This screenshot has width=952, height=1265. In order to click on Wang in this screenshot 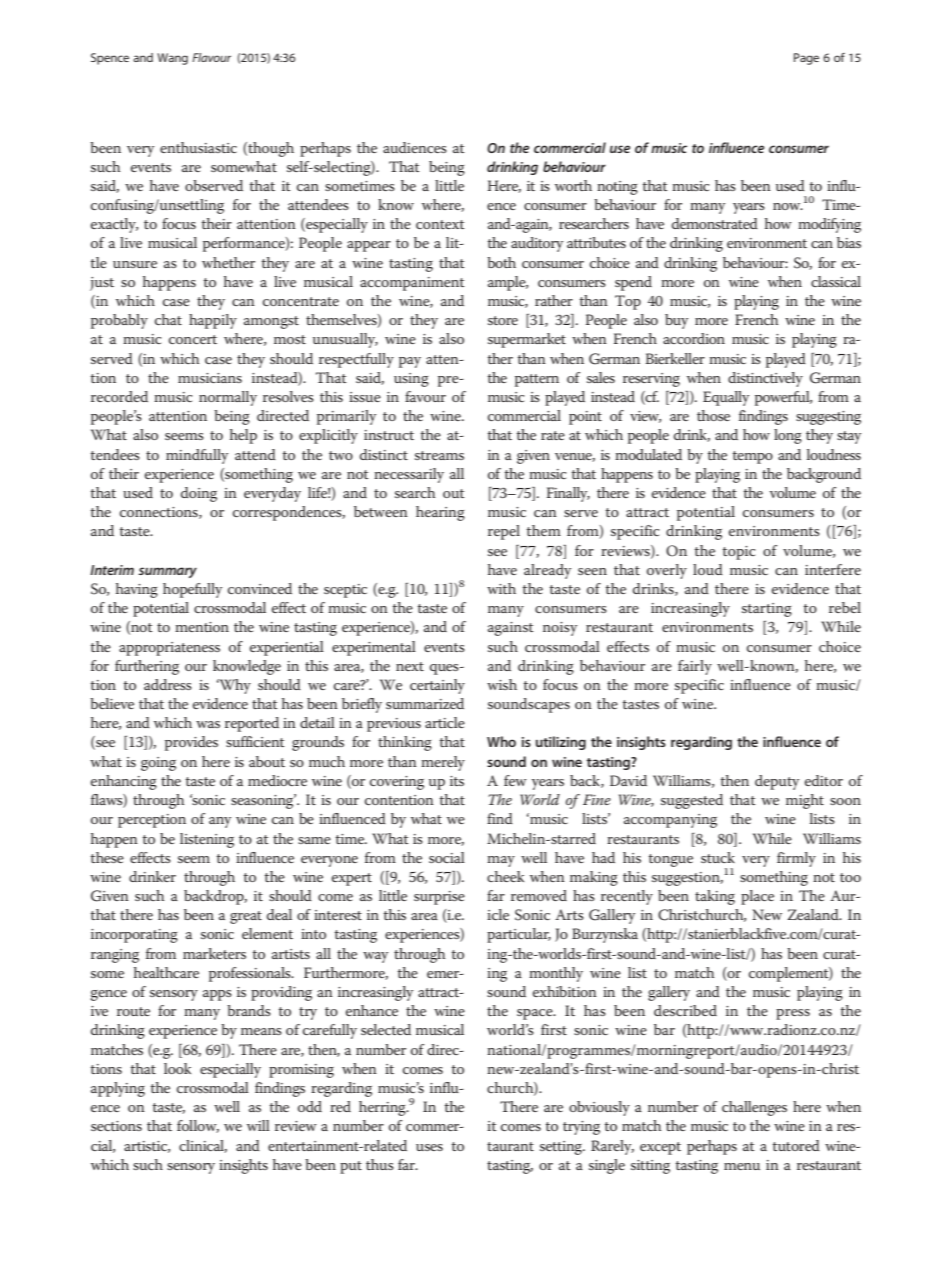, I will do `click(172, 59)`.
